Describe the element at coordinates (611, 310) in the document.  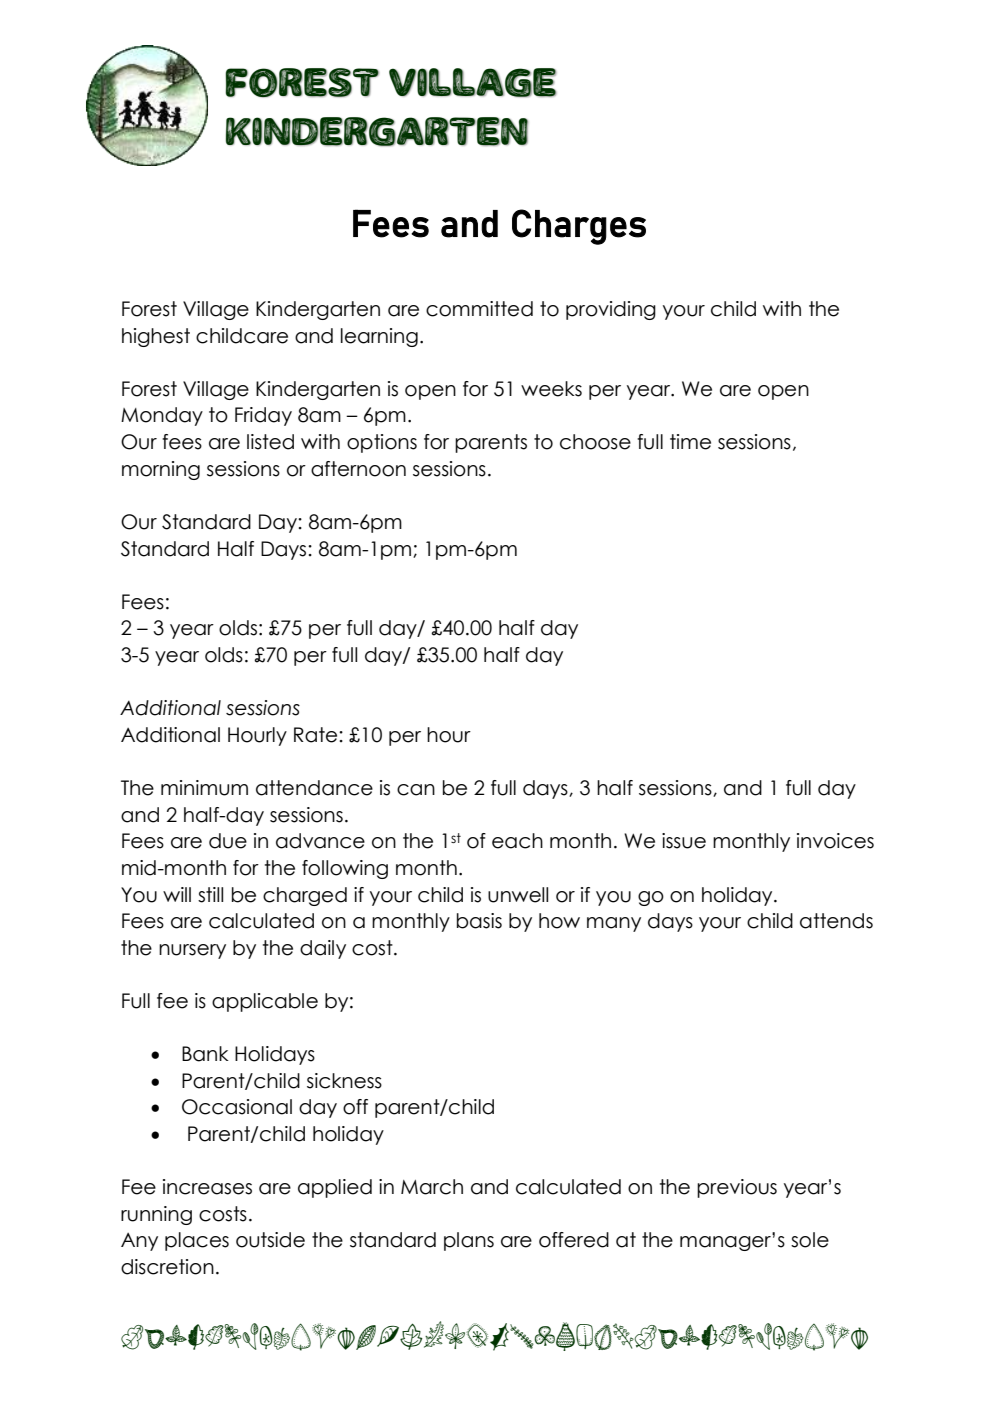
I see `providing` at that location.
